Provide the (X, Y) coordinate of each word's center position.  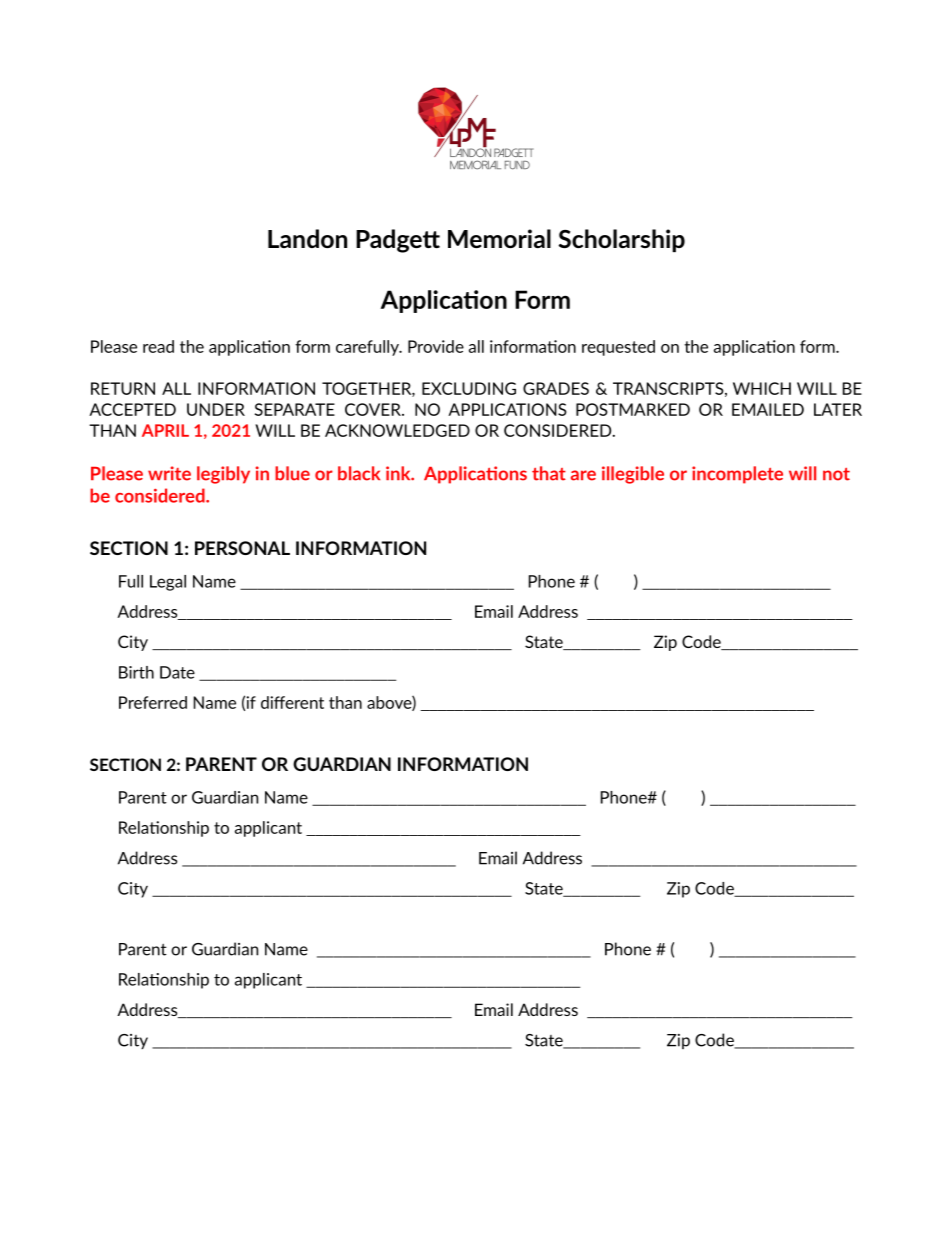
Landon (307, 238)
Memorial (499, 238)
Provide (436, 346)
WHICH (762, 388)
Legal (168, 583)
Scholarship (621, 240)
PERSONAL (242, 548)
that (549, 473)
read (158, 346)
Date (177, 672)
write (169, 473)
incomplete (737, 475)
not (836, 474)
